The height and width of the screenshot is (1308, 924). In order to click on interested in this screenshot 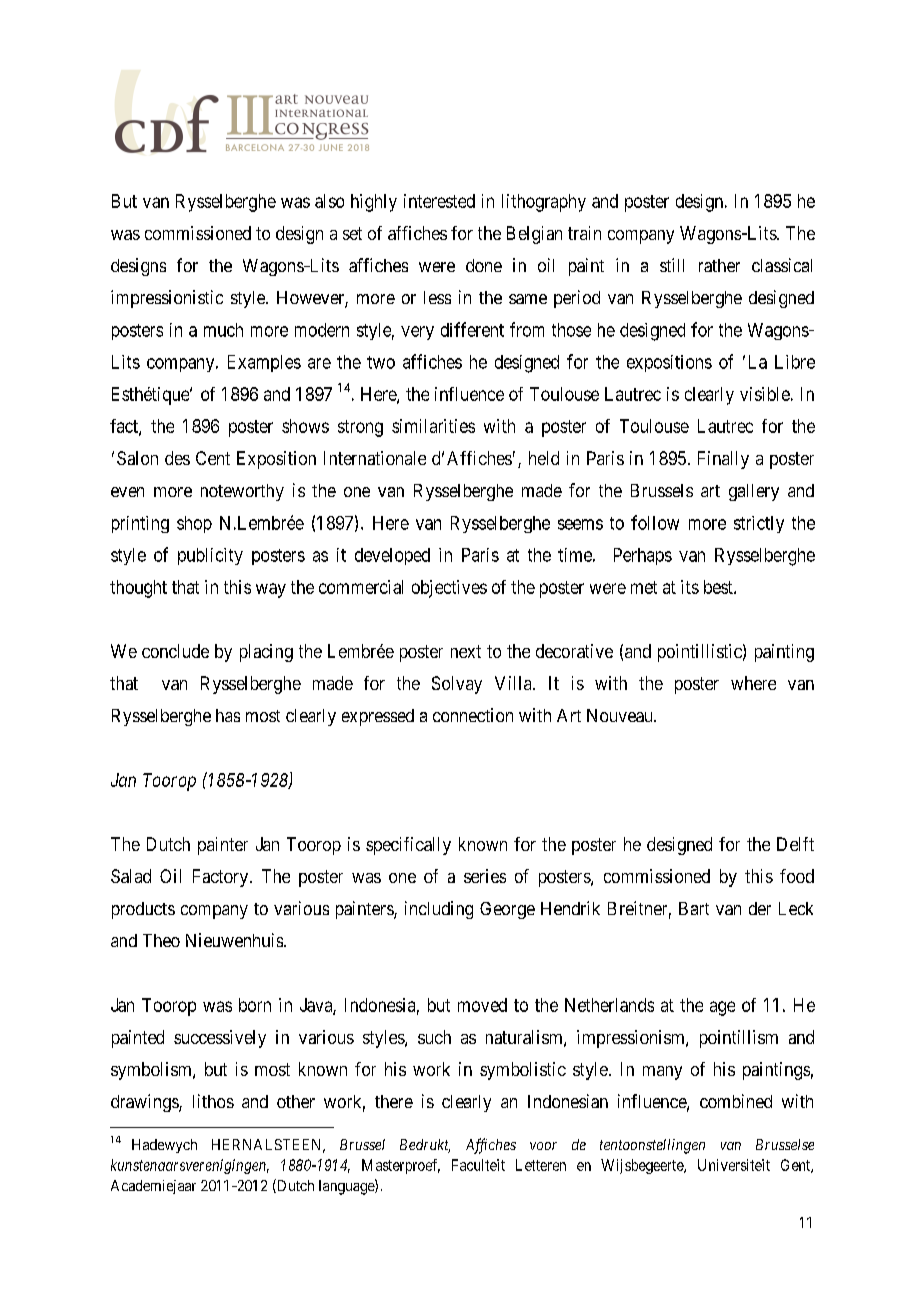, I will do `click(439, 201)`.
